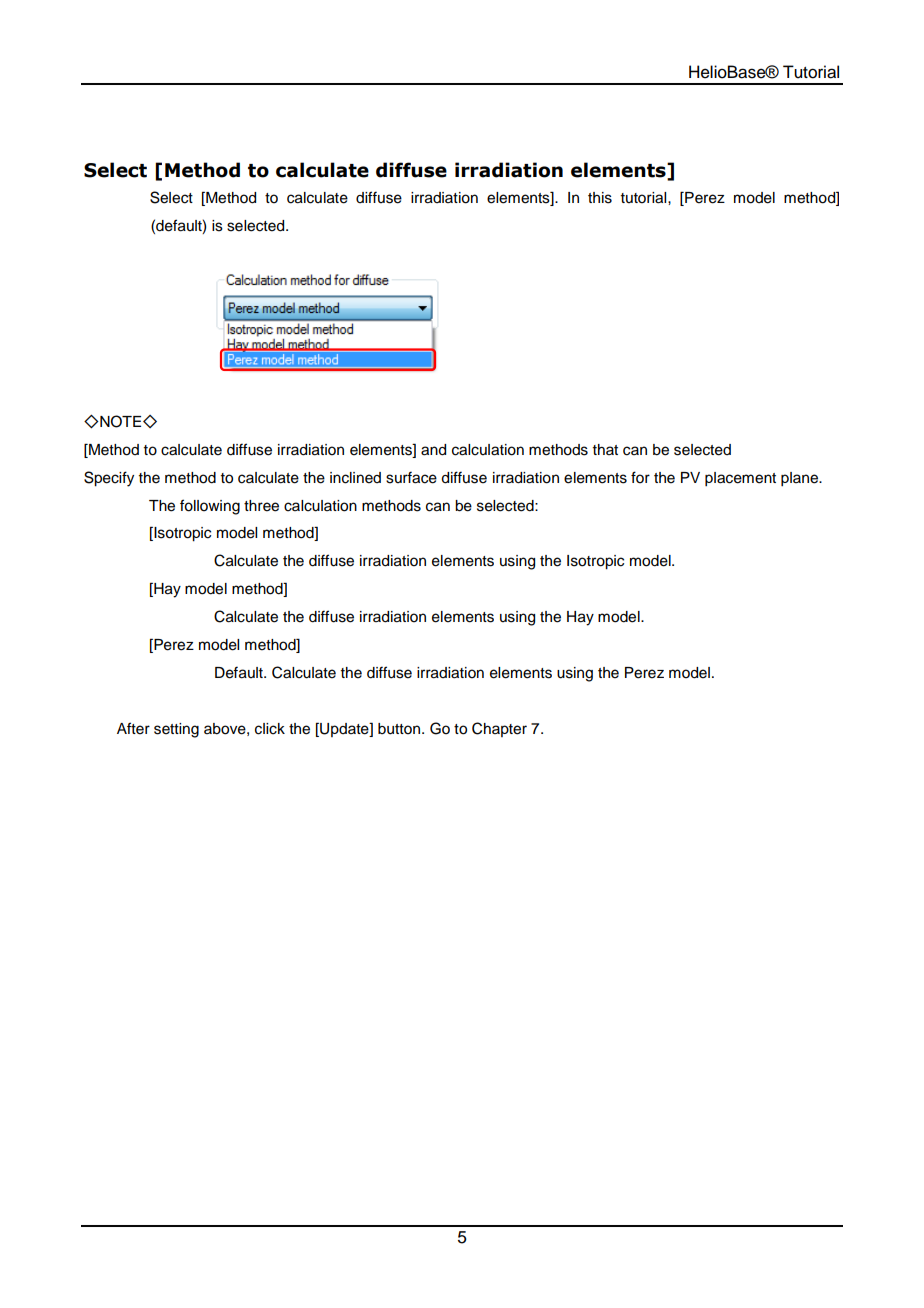 The height and width of the screenshot is (1308, 924). What do you see at coordinates (801, 479) in the screenshot?
I see `plane` at bounding box center [801, 479].
